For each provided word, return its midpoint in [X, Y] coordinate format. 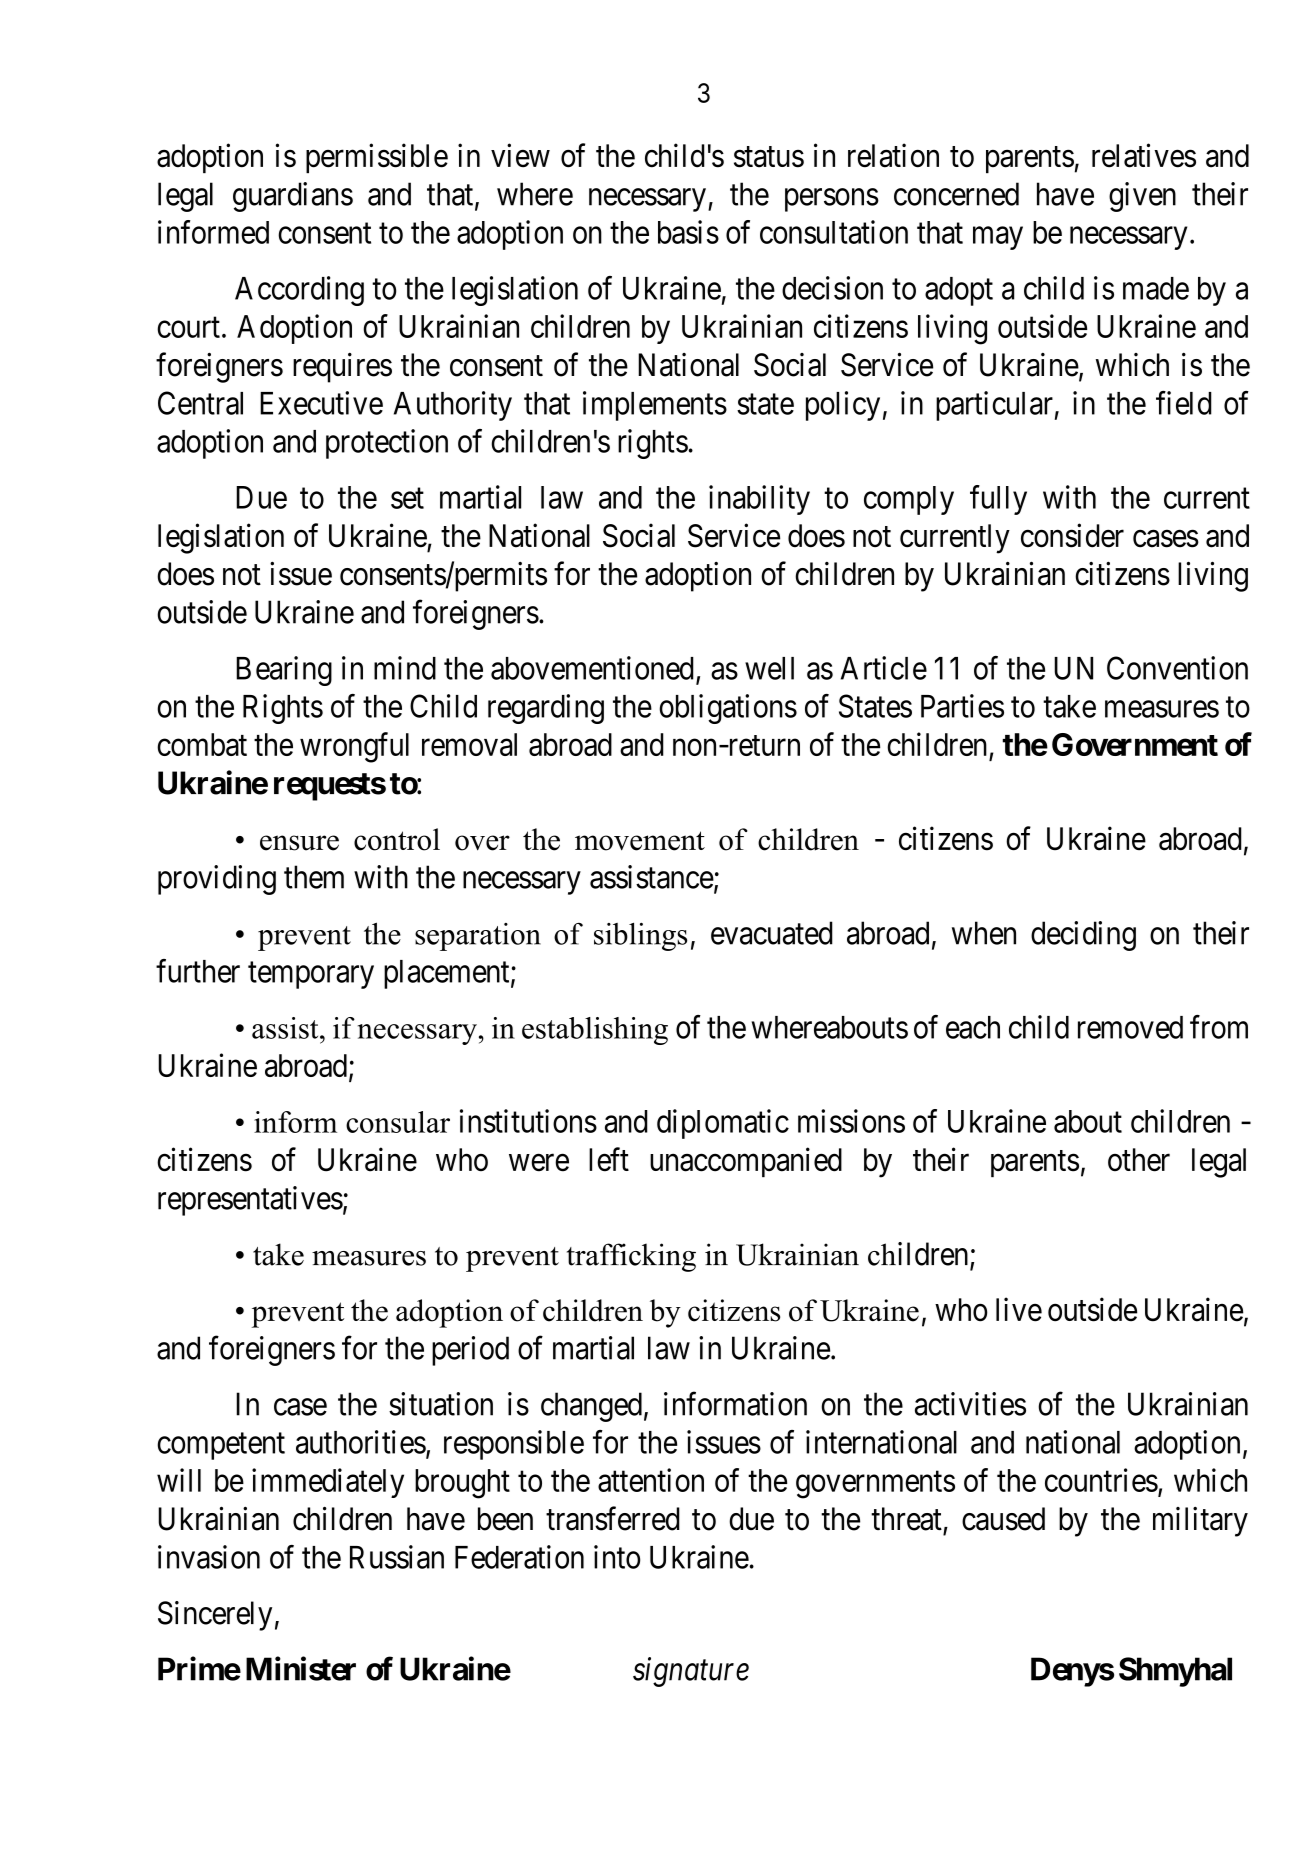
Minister [301, 1668]
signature [691, 1672]
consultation [834, 232]
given [1142, 197]
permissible [377, 158]
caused [1003, 1519]
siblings [640, 936]
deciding [1083, 936]
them [314, 877]
